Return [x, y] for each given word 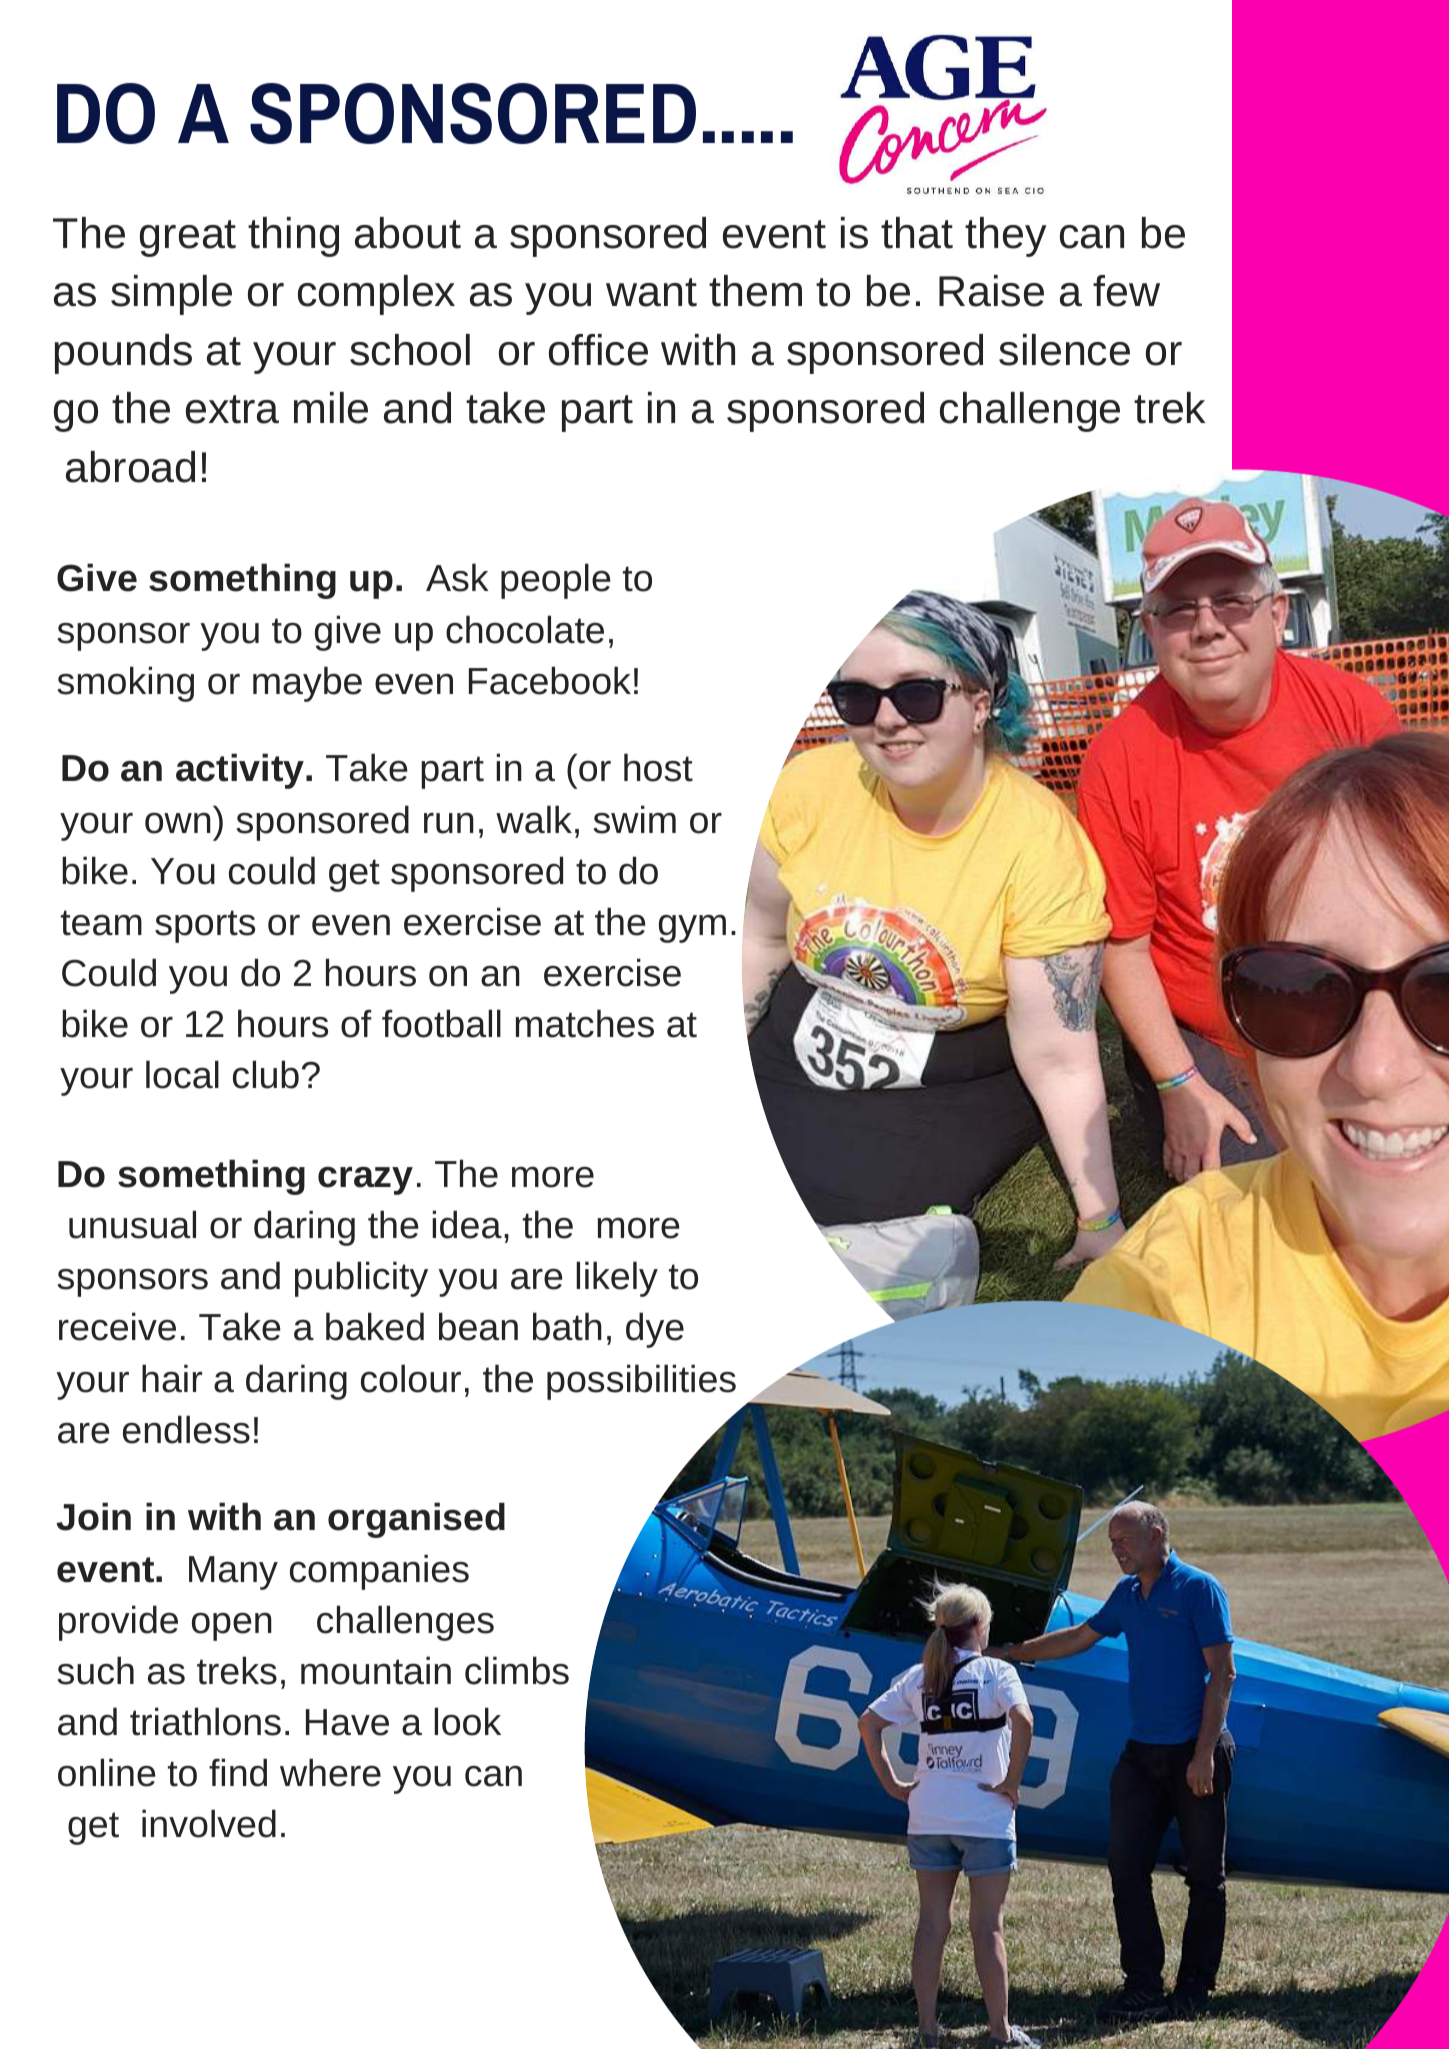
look [467, 1721]
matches [585, 1023]
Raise [991, 291]
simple [171, 295]
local [182, 1074]
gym [692, 928]
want [651, 292]
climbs [517, 1670]
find [238, 1772]
